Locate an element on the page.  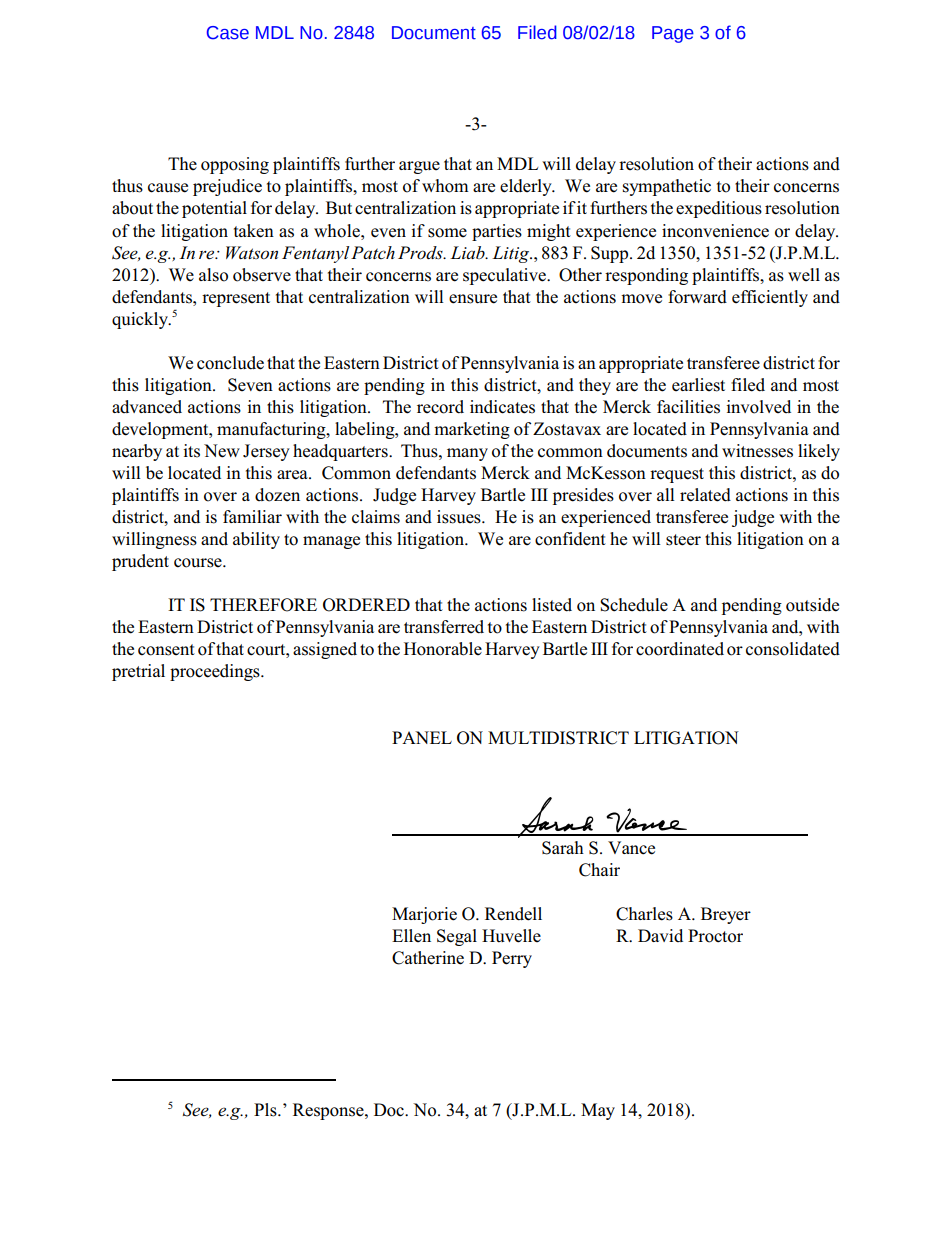
argue is located at coordinates (419, 167).
